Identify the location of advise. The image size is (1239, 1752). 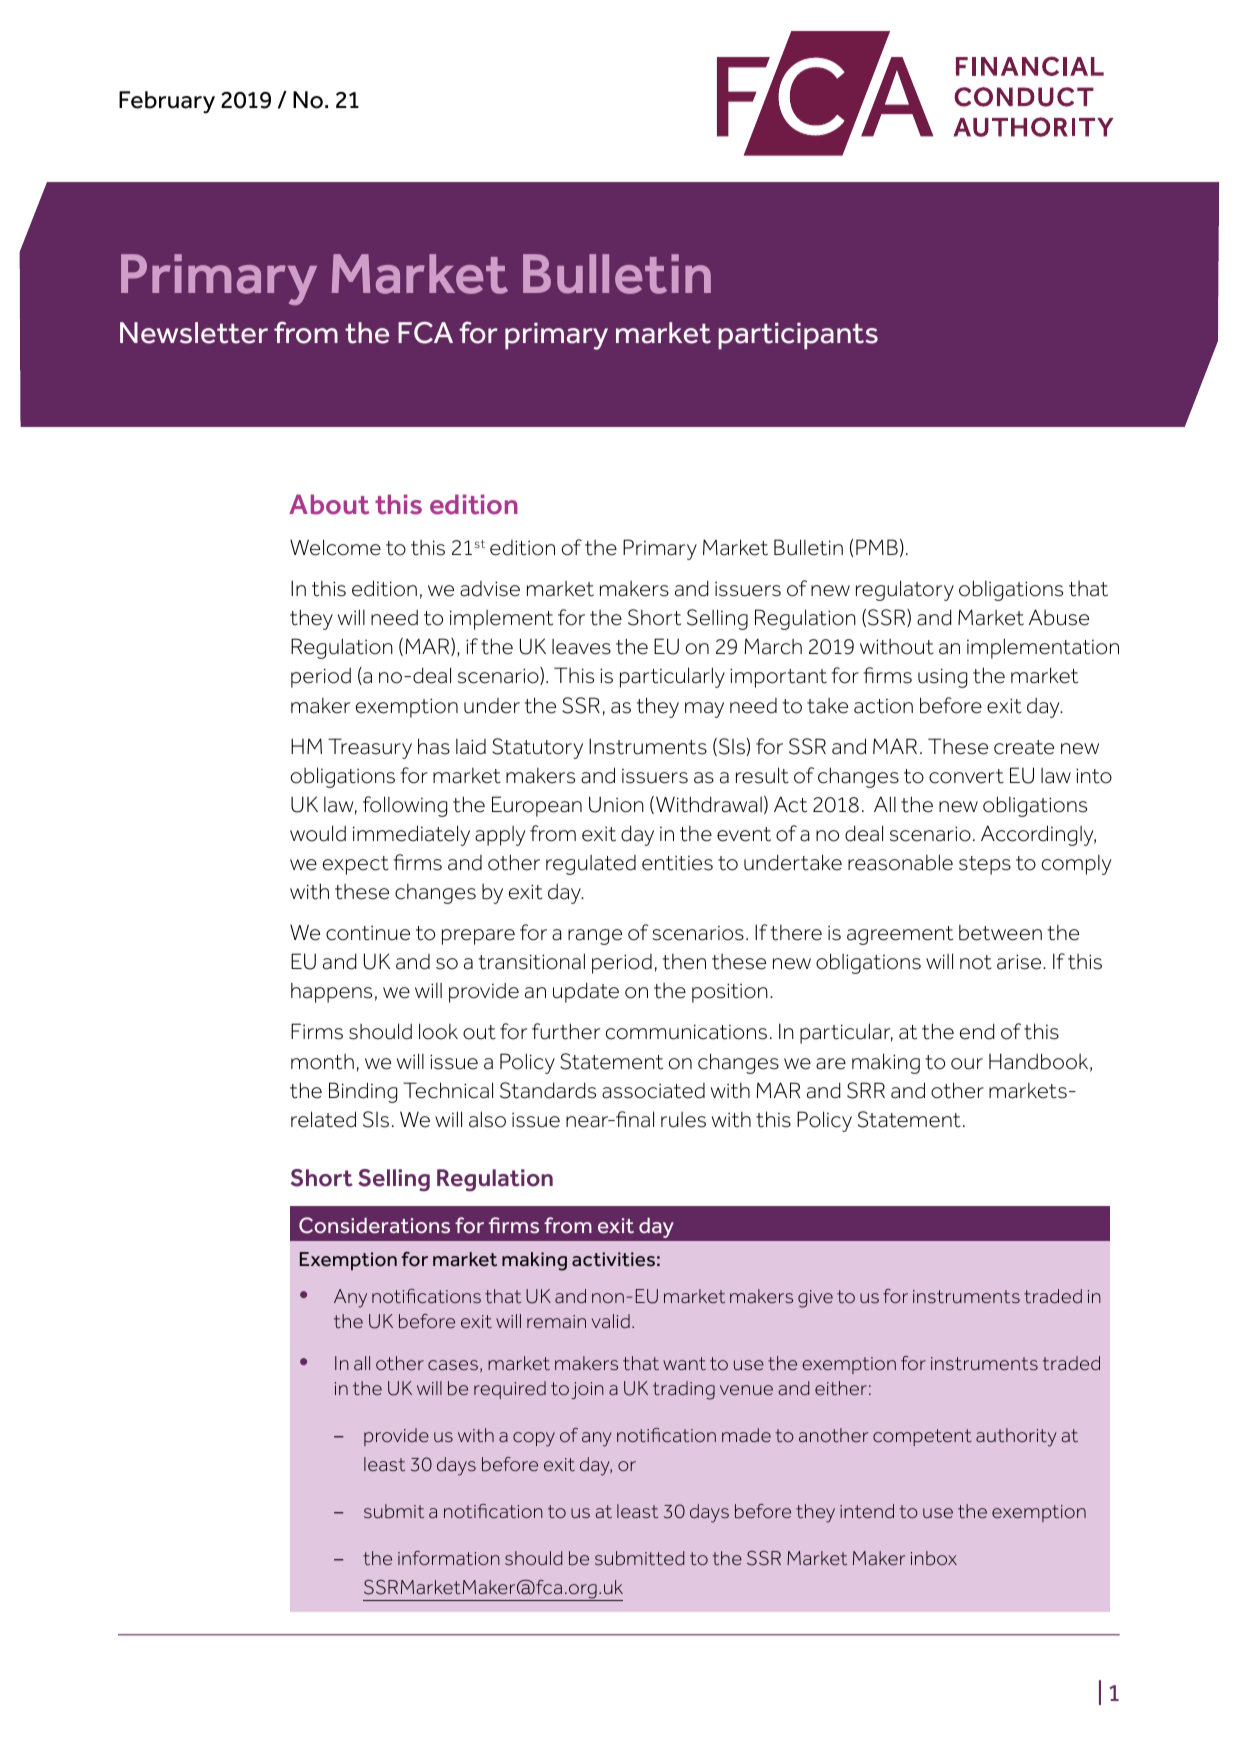
(490, 589).
